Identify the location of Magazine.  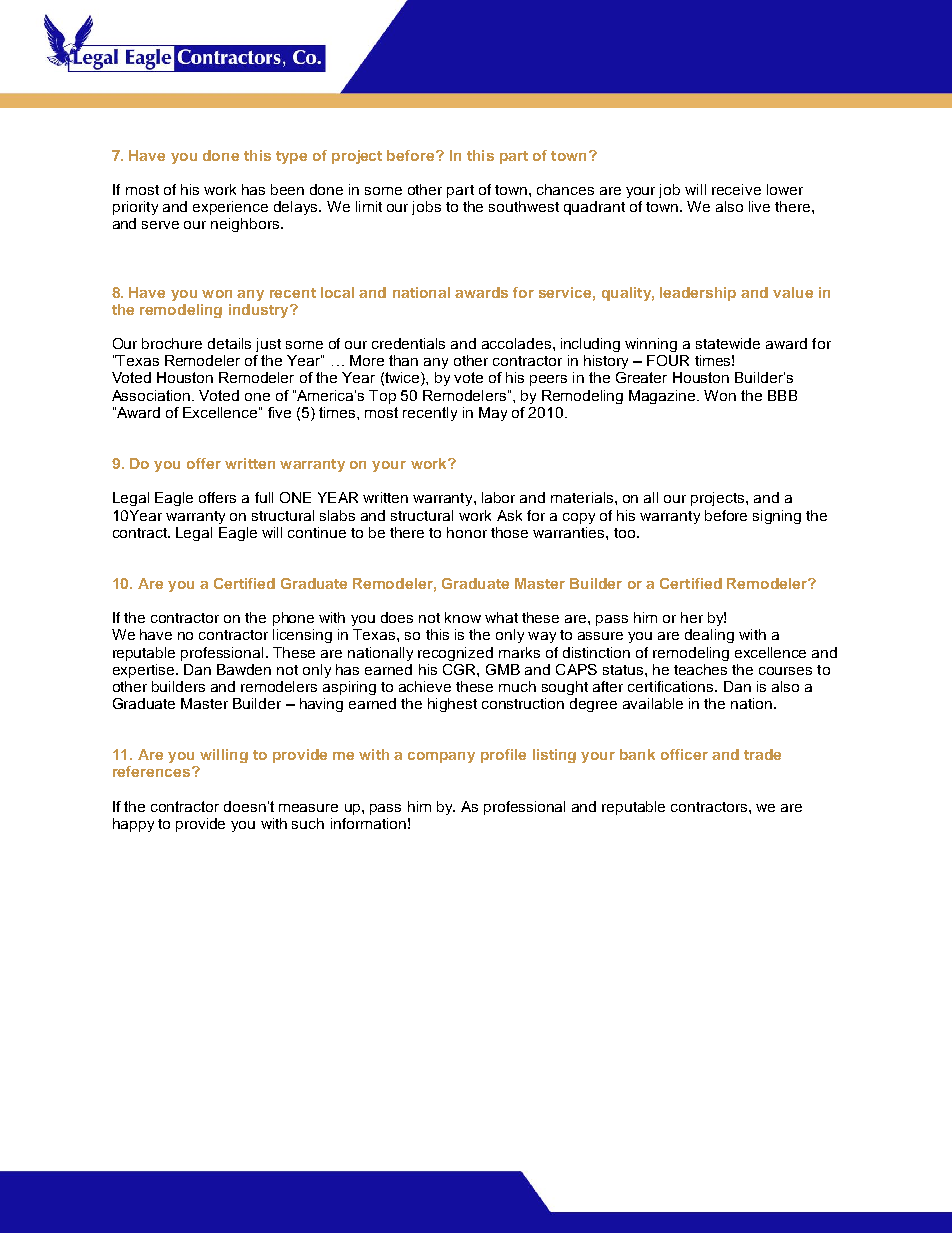
(663, 397).
